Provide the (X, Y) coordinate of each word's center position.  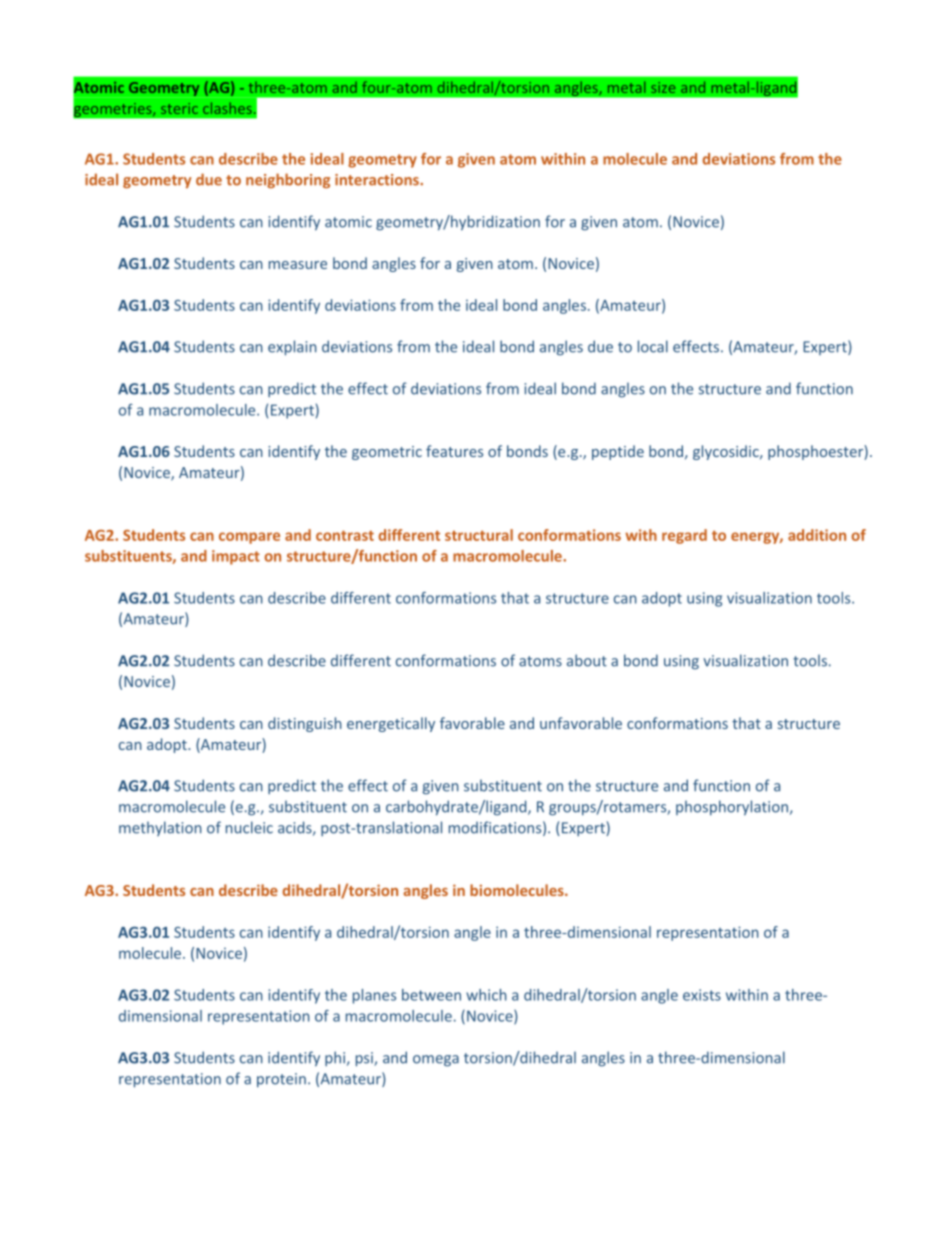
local (653, 346)
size (663, 87)
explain (292, 348)
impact (236, 557)
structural (479, 535)
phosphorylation (733, 808)
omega (436, 1061)
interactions (378, 180)
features (454, 451)
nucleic (249, 827)
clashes (227, 108)
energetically (391, 724)
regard (684, 536)
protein (281, 1080)
